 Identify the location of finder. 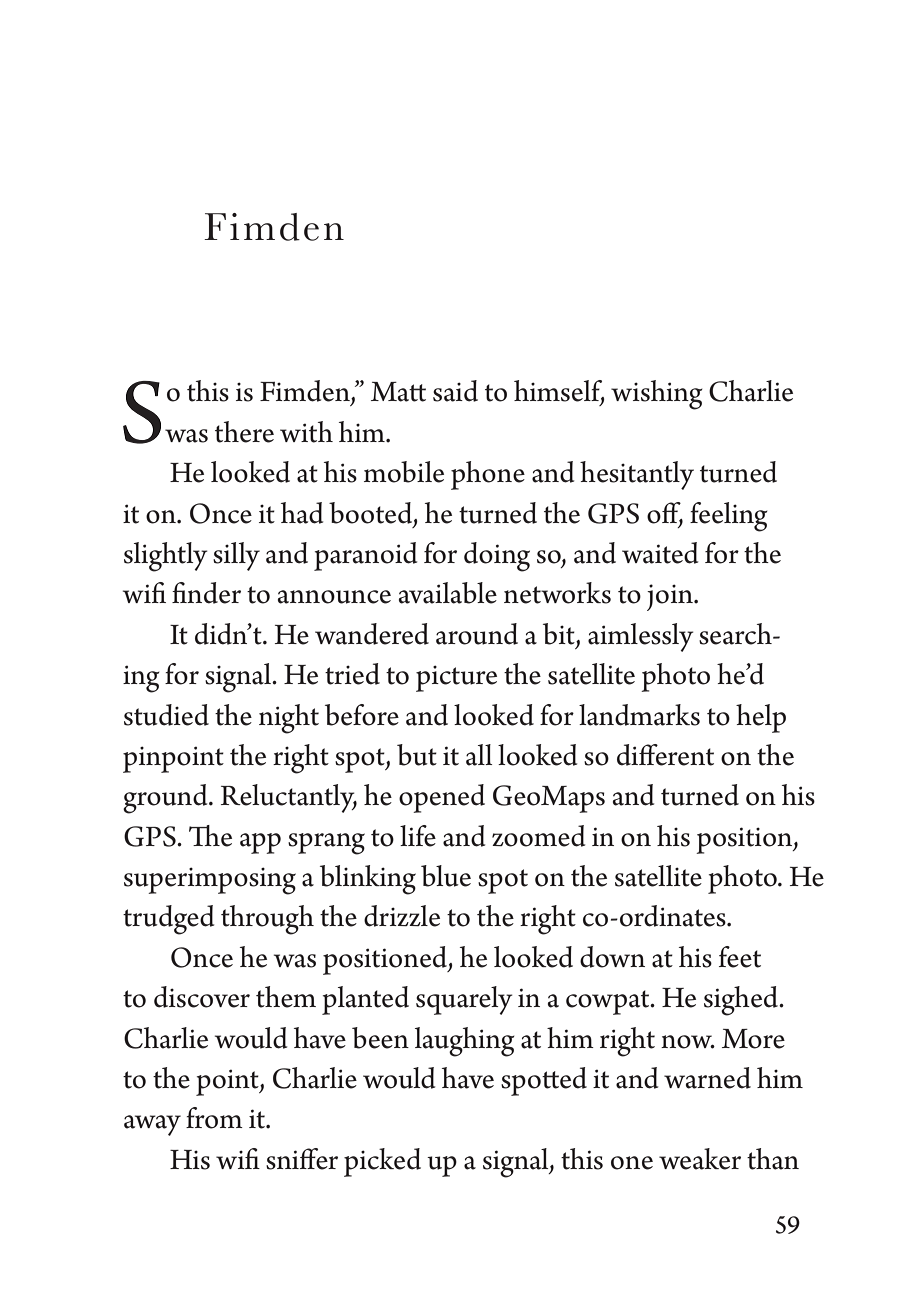
(206, 593).
